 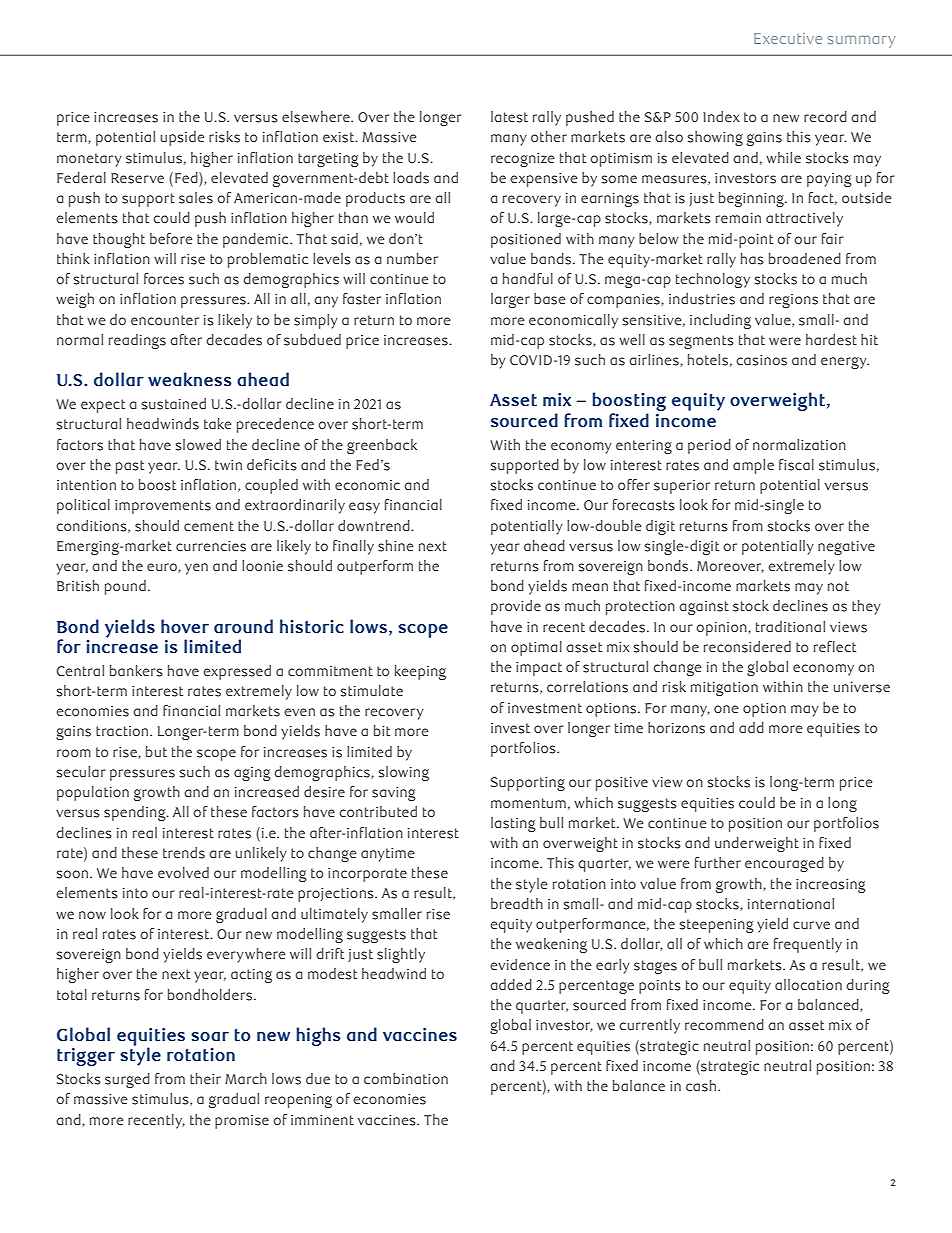 What do you see at coordinates (205, 1078) in the screenshot?
I see `their` at bounding box center [205, 1078].
